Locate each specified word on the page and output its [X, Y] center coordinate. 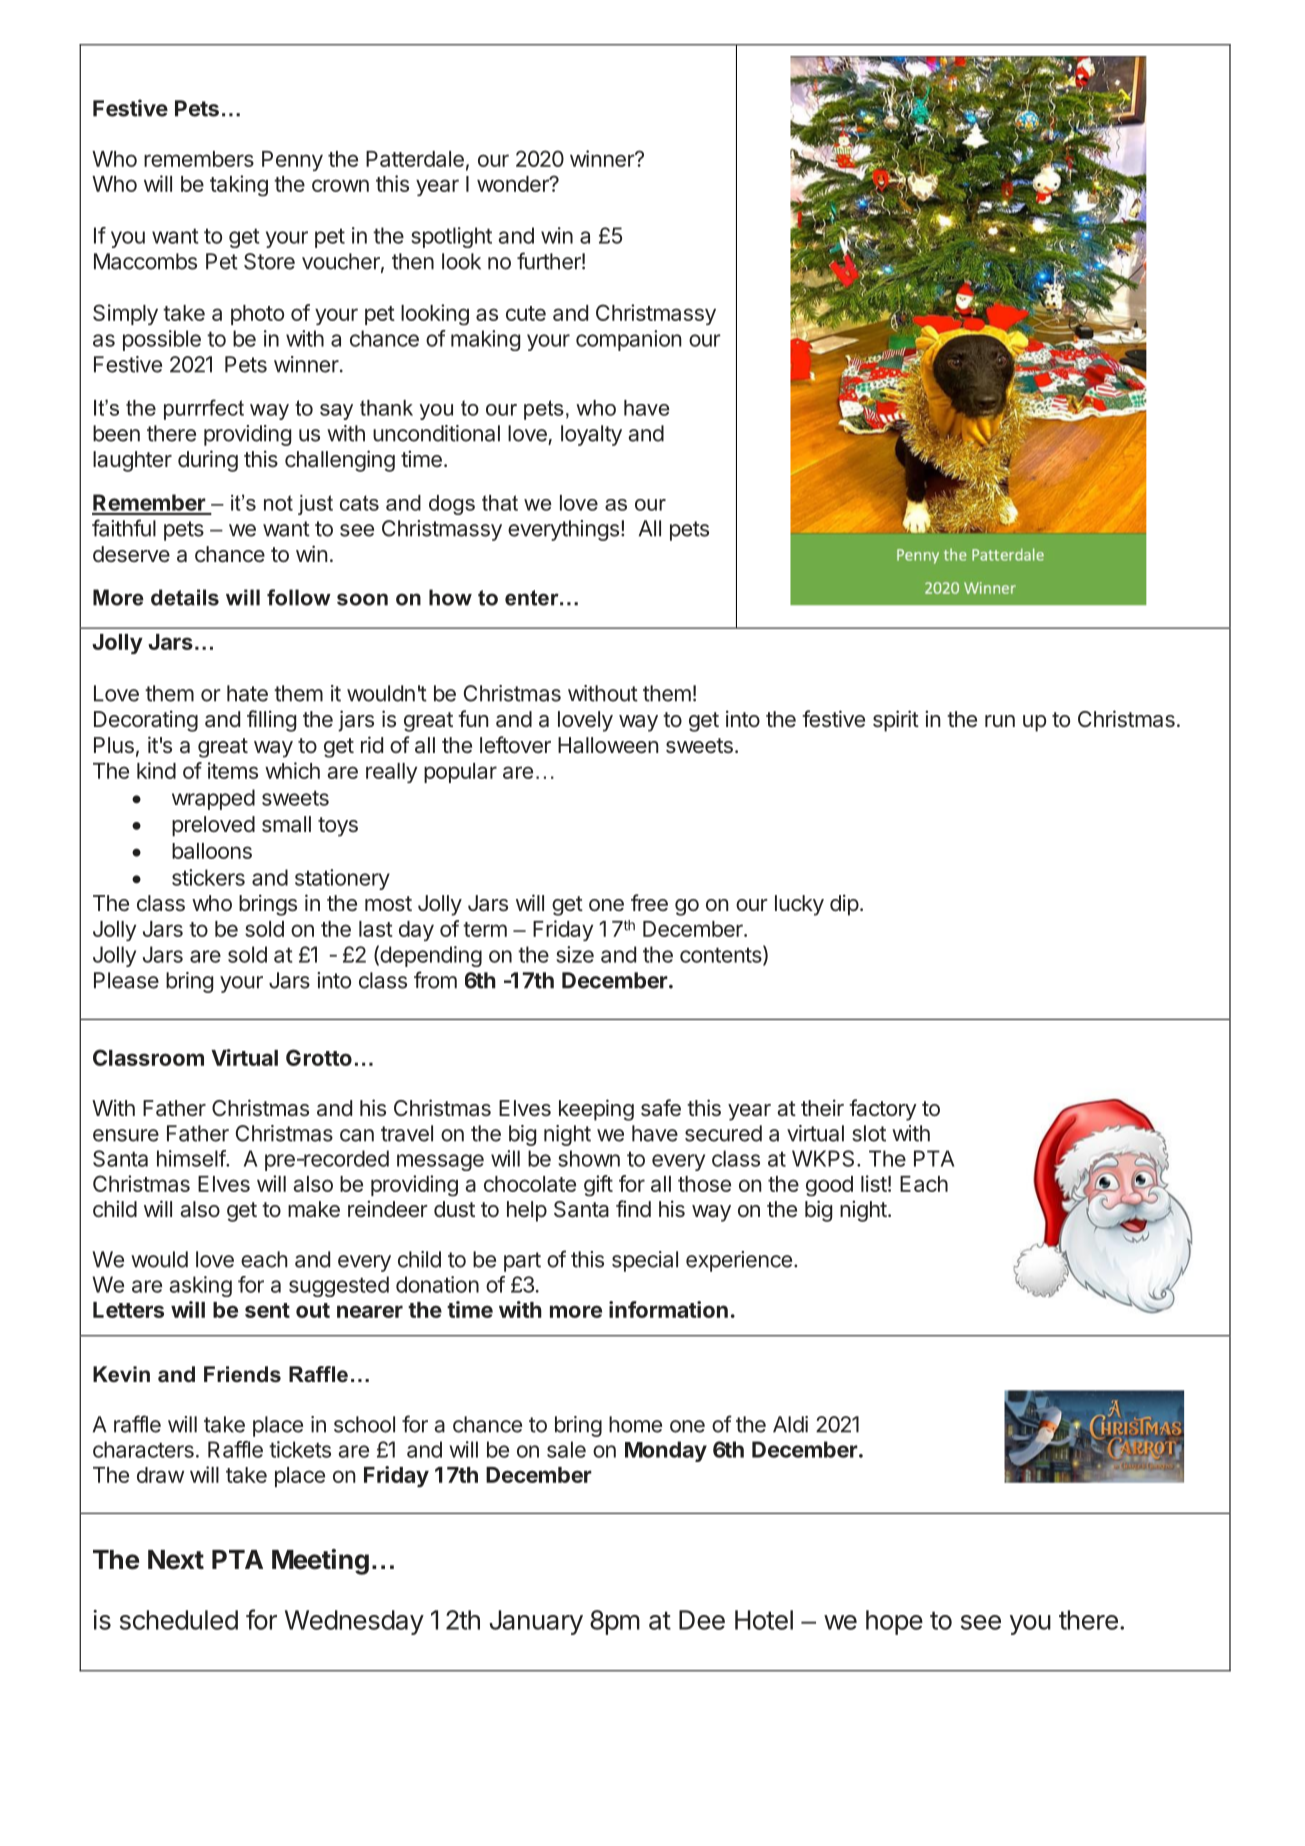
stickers [208, 877]
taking [239, 186]
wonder [514, 184]
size [575, 954]
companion [629, 340]
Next [176, 1560]
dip [844, 905]
